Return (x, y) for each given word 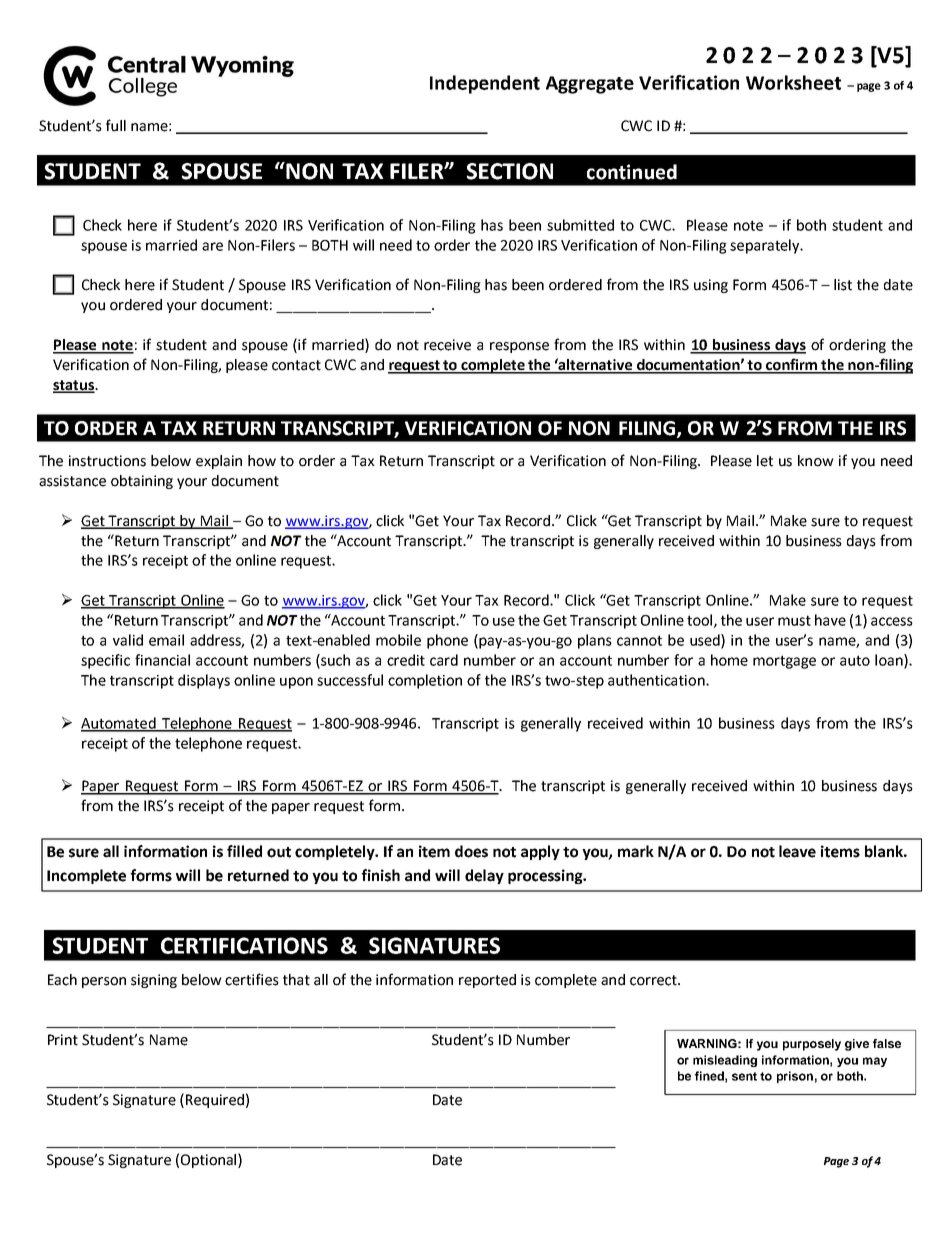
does (471, 851)
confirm (792, 365)
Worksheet (793, 82)
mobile (398, 640)
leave (797, 851)
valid (128, 640)
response (519, 347)
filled (244, 851)
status (75, 386)
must (794, 620)
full (116, 125)
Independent (485, 84)
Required (215, 1101)
